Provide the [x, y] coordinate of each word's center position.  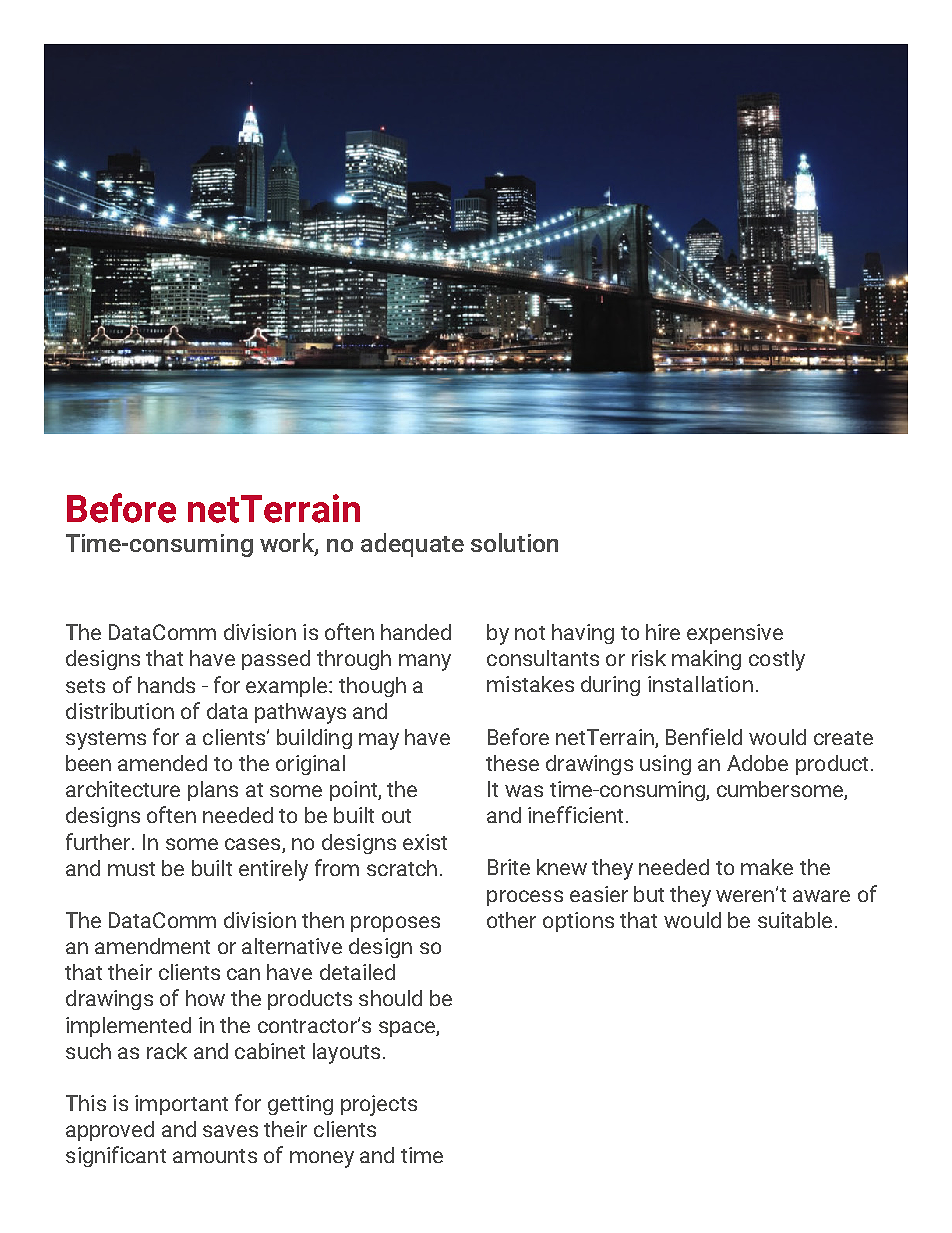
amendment [152, 946]
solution [514, 542]
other [511, 920]
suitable [795, 920]
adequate [412, 545]
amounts [215, 1156]
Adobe [757, 763]
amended [162, 763]
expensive [735, 634]
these [512, 763]
